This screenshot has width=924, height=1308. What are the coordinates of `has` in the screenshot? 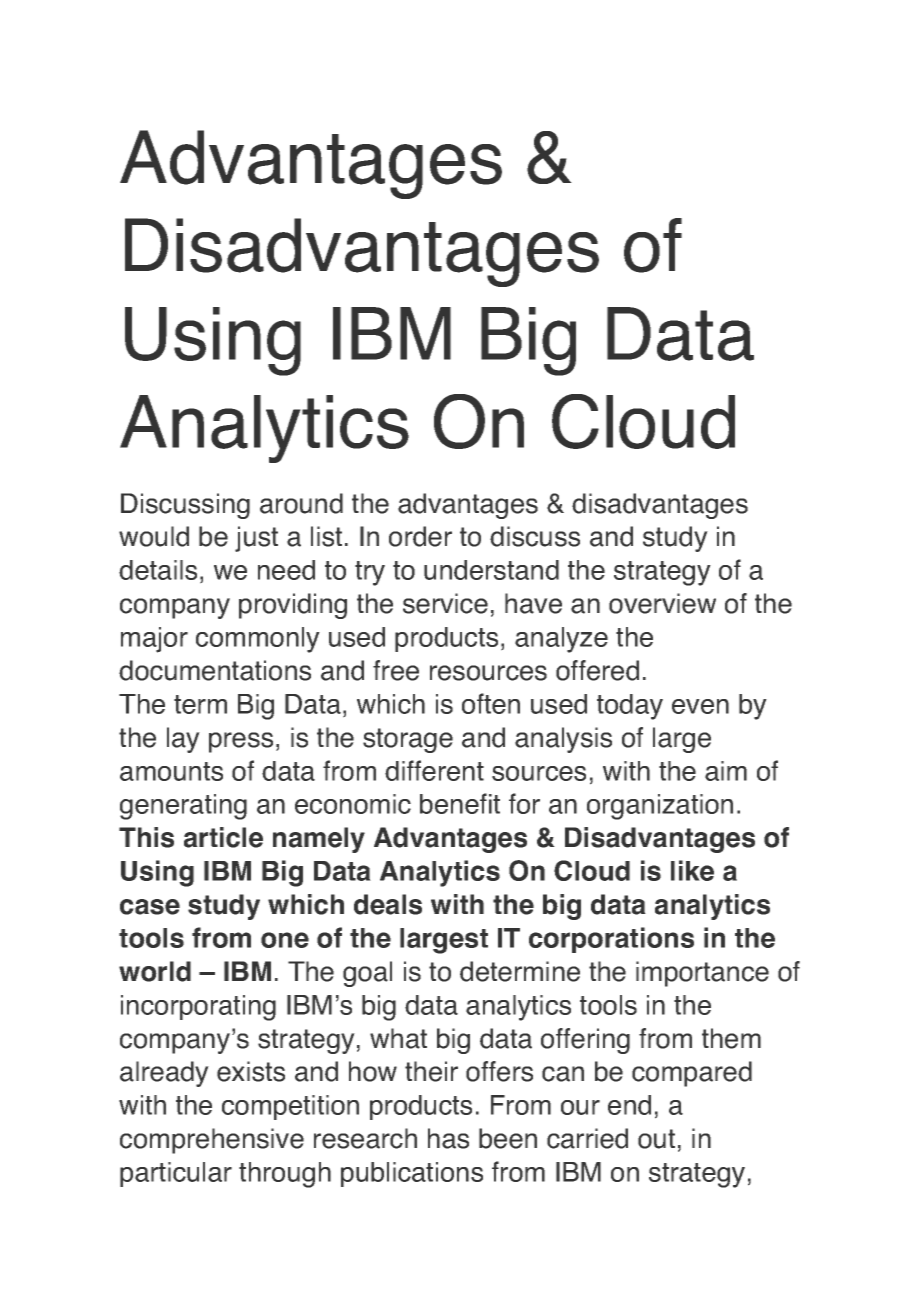 It's located at (448, 1138).
